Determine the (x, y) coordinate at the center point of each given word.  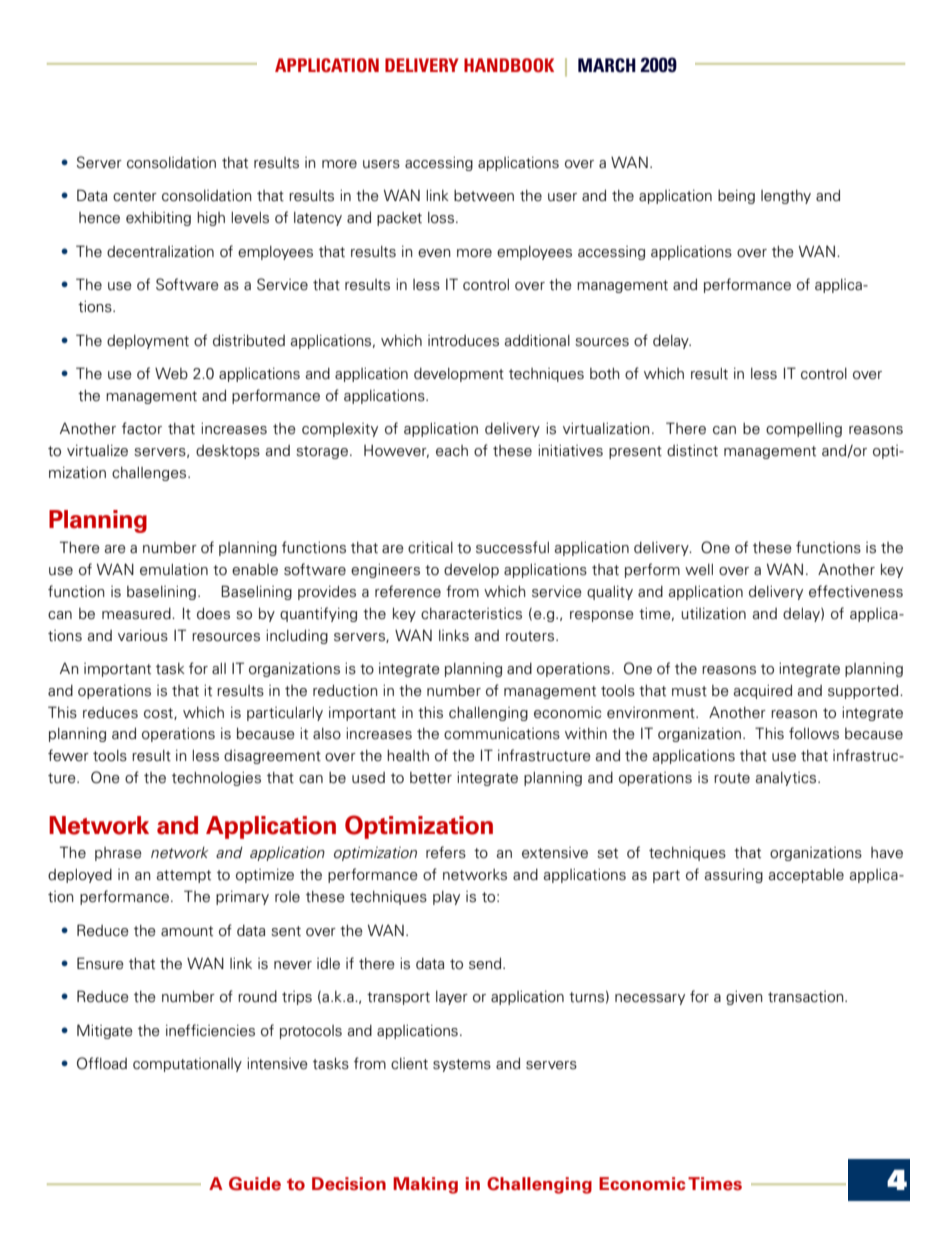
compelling (804, 429)
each (452, 451)
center (135, 196)
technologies (216, 778)
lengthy (786, 197)
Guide (255, 1184)
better (431, 778)
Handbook (509, 65)
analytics (787, 779)
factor (142, 428)
